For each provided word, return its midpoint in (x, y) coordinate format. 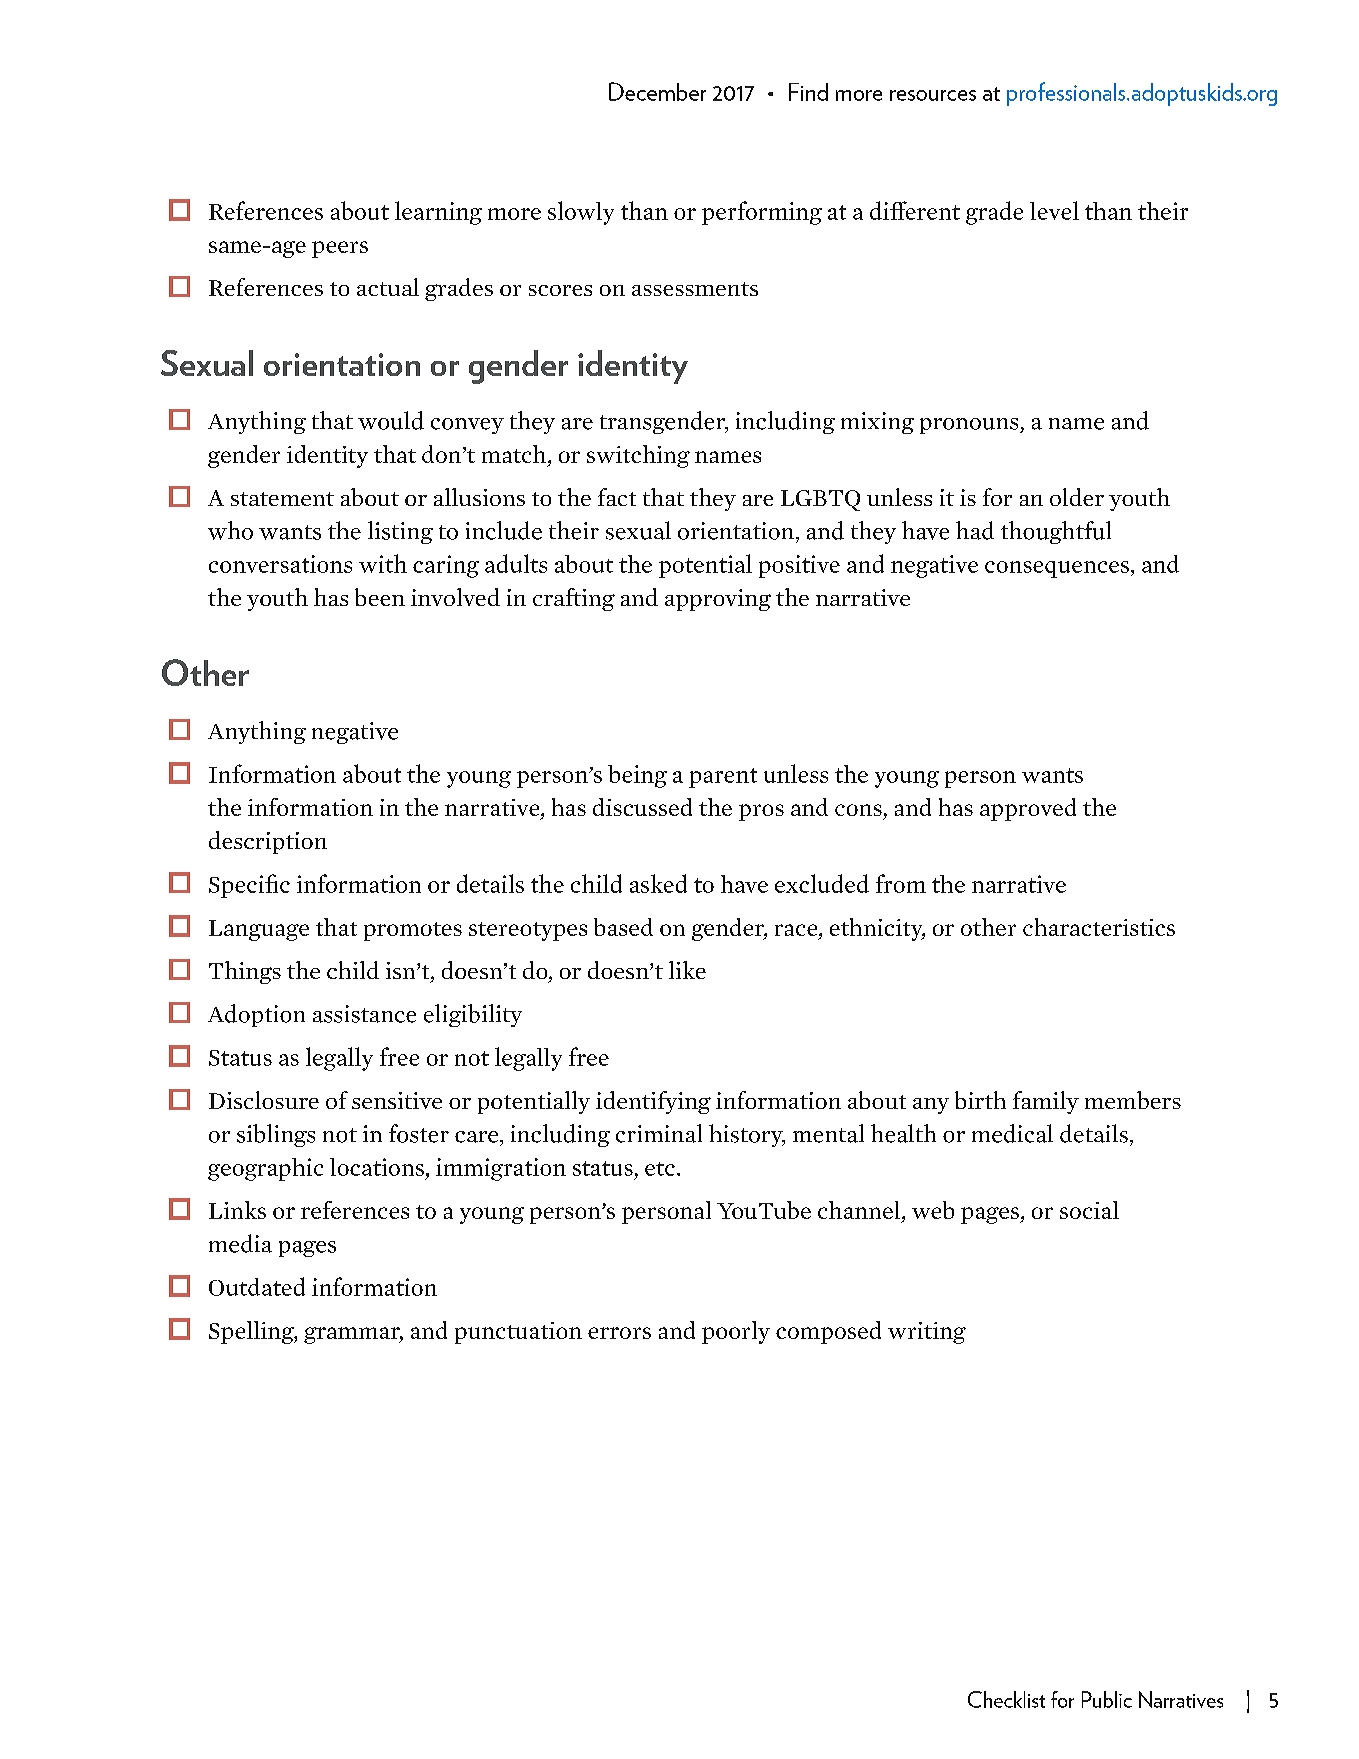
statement (282, 499)
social (1089, 1210)
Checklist (1006, 1699)
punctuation (518, 1333)
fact (617, 497)
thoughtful (1056, 532)
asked (658, 883)
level (1054, 210)
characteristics (1099, 927)
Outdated (257, 1286)
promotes (413, 931)
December (657, 91)
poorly (736, 1332)
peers (340, 249)
